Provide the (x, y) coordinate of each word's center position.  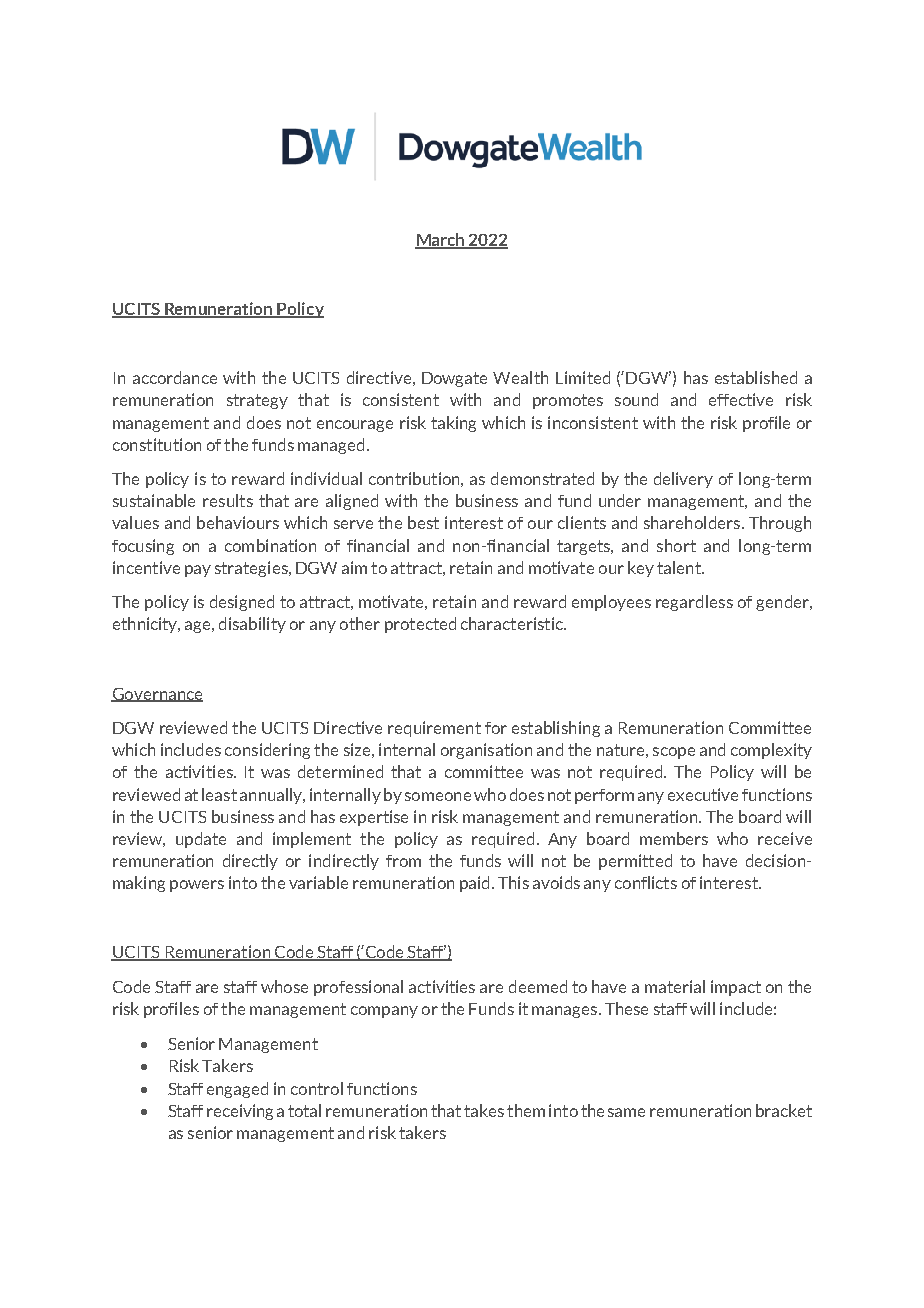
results (228, 500)
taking (453, 424)
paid (474, 884)
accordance (175, 377)
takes (484, 1110)
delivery (683, 480)
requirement (434, 729)
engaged (237, 1090)
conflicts (646, 882)
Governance (157, 695)
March (441, 241)
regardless (694, 603)
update (201, 840)
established (756, 377)
